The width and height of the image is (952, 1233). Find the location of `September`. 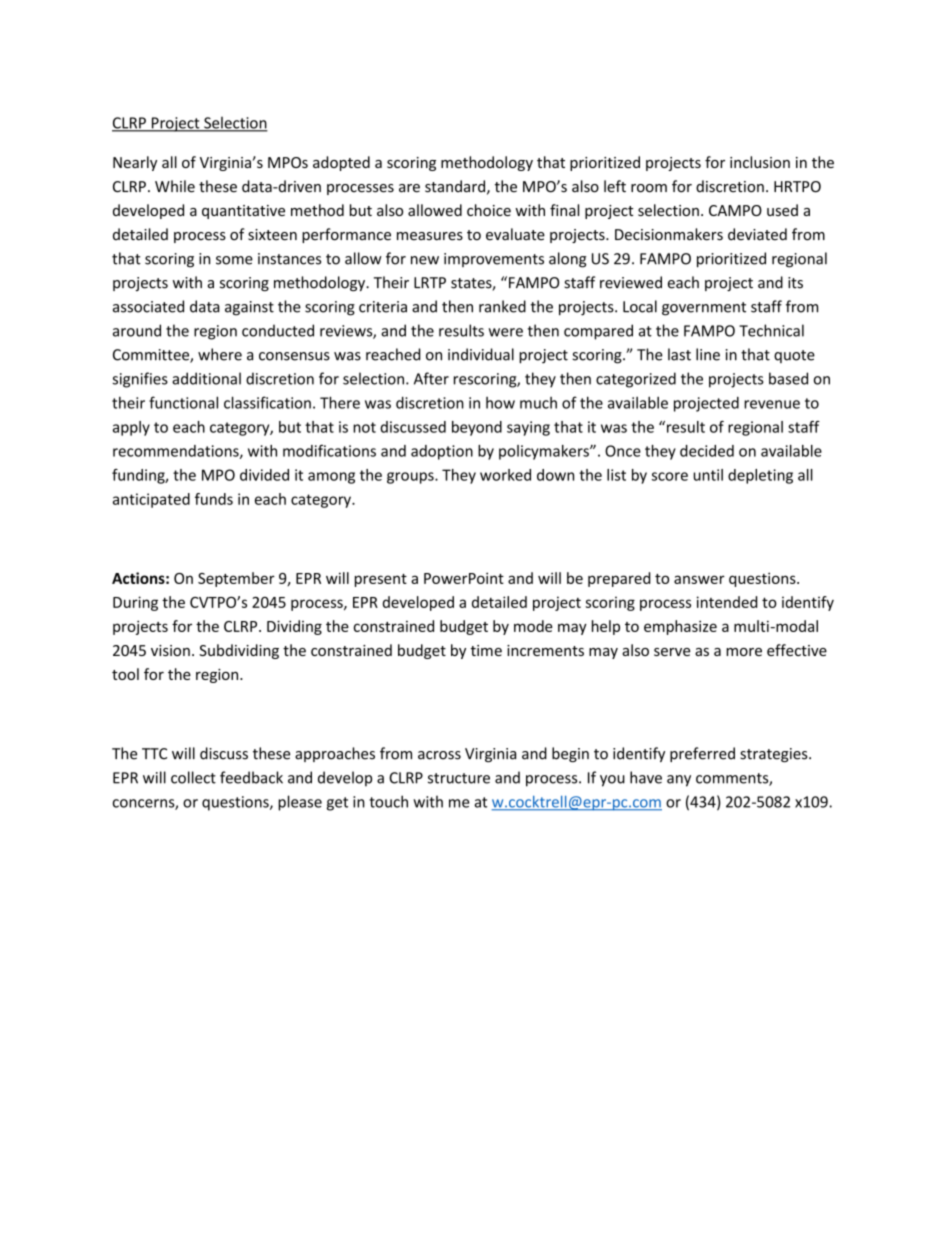

September is located at coordinates (236, 579).
